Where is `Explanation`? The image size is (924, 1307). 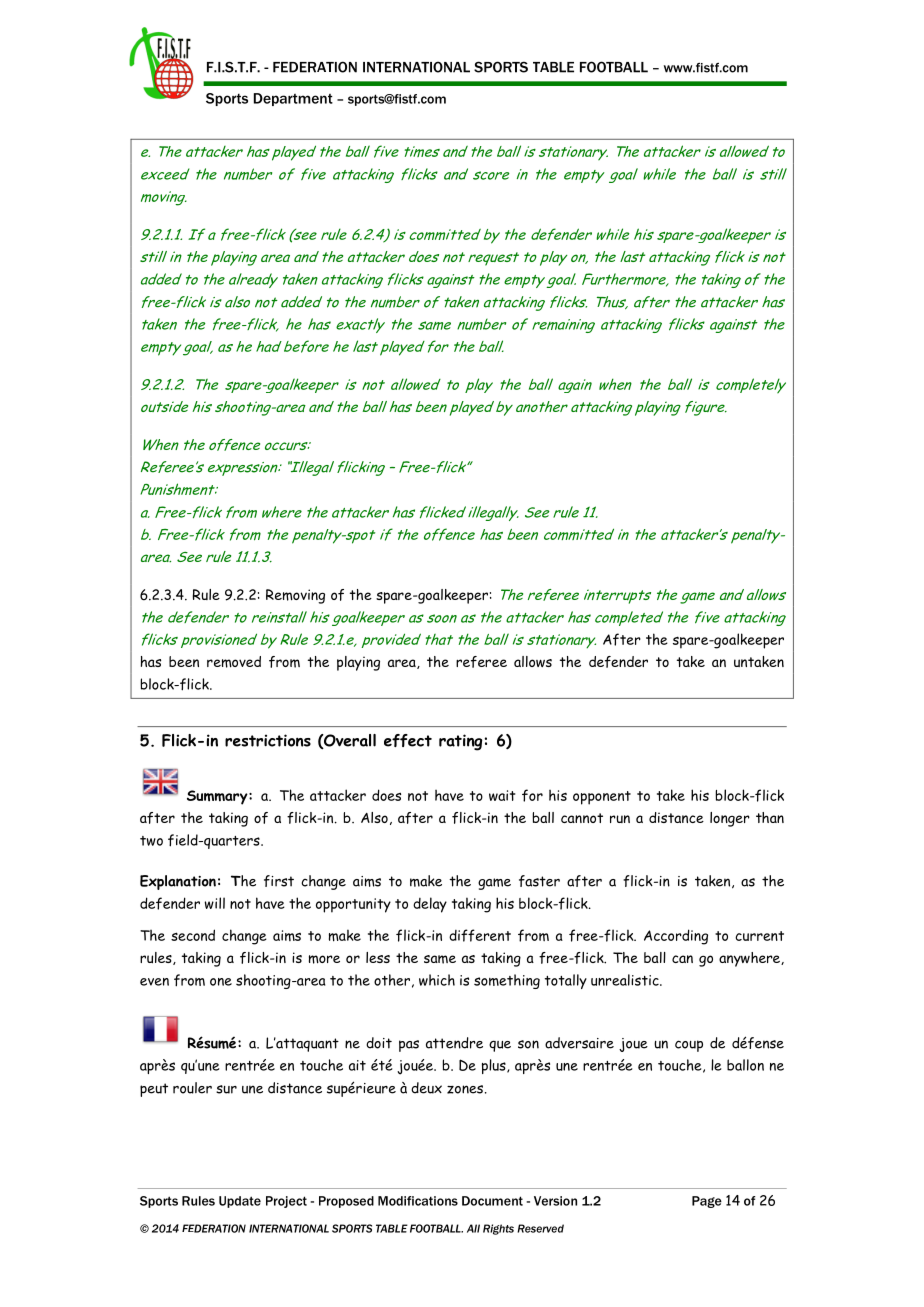
Explanation is located at coordinates (178, 882).
